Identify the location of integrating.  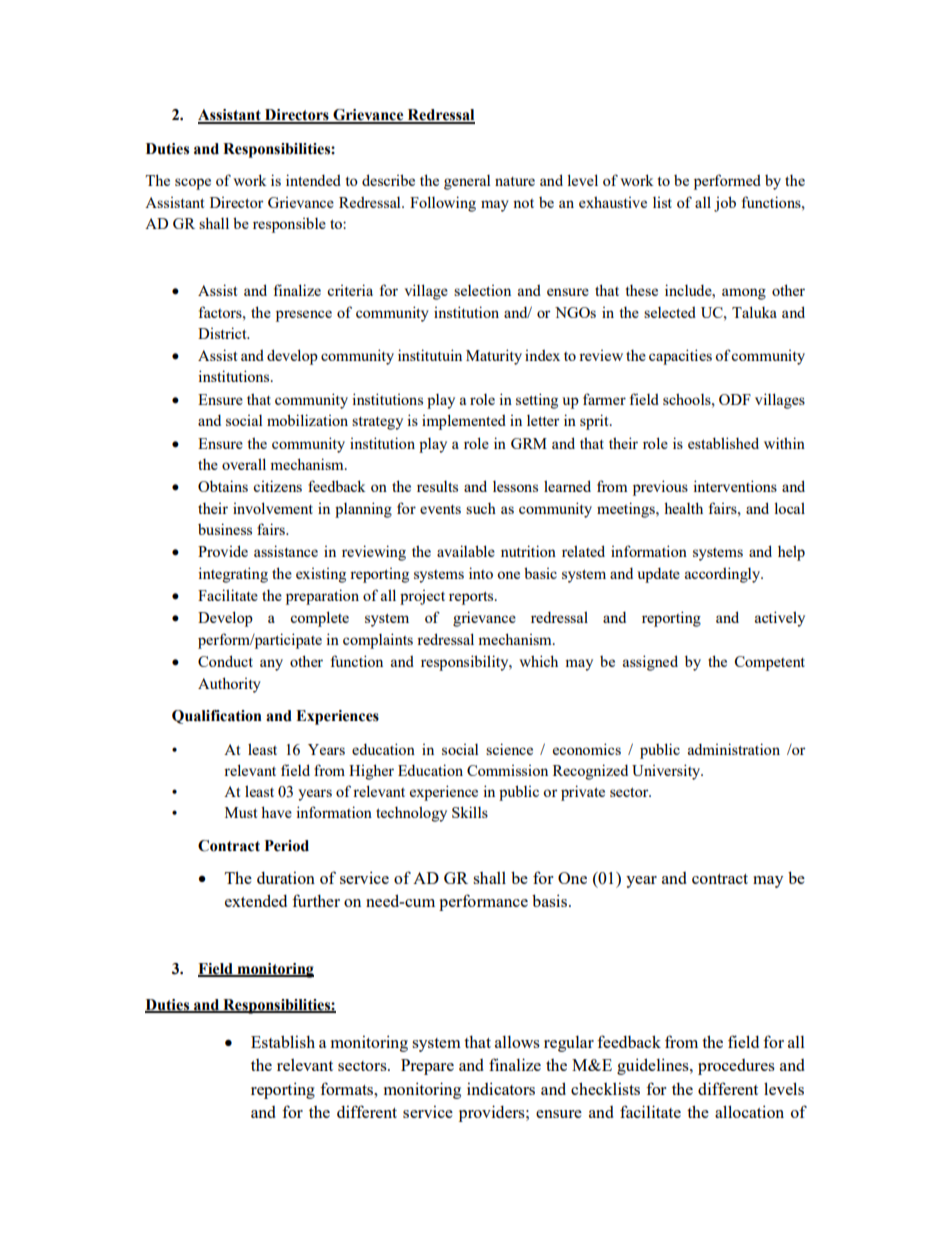
(233, 575).
